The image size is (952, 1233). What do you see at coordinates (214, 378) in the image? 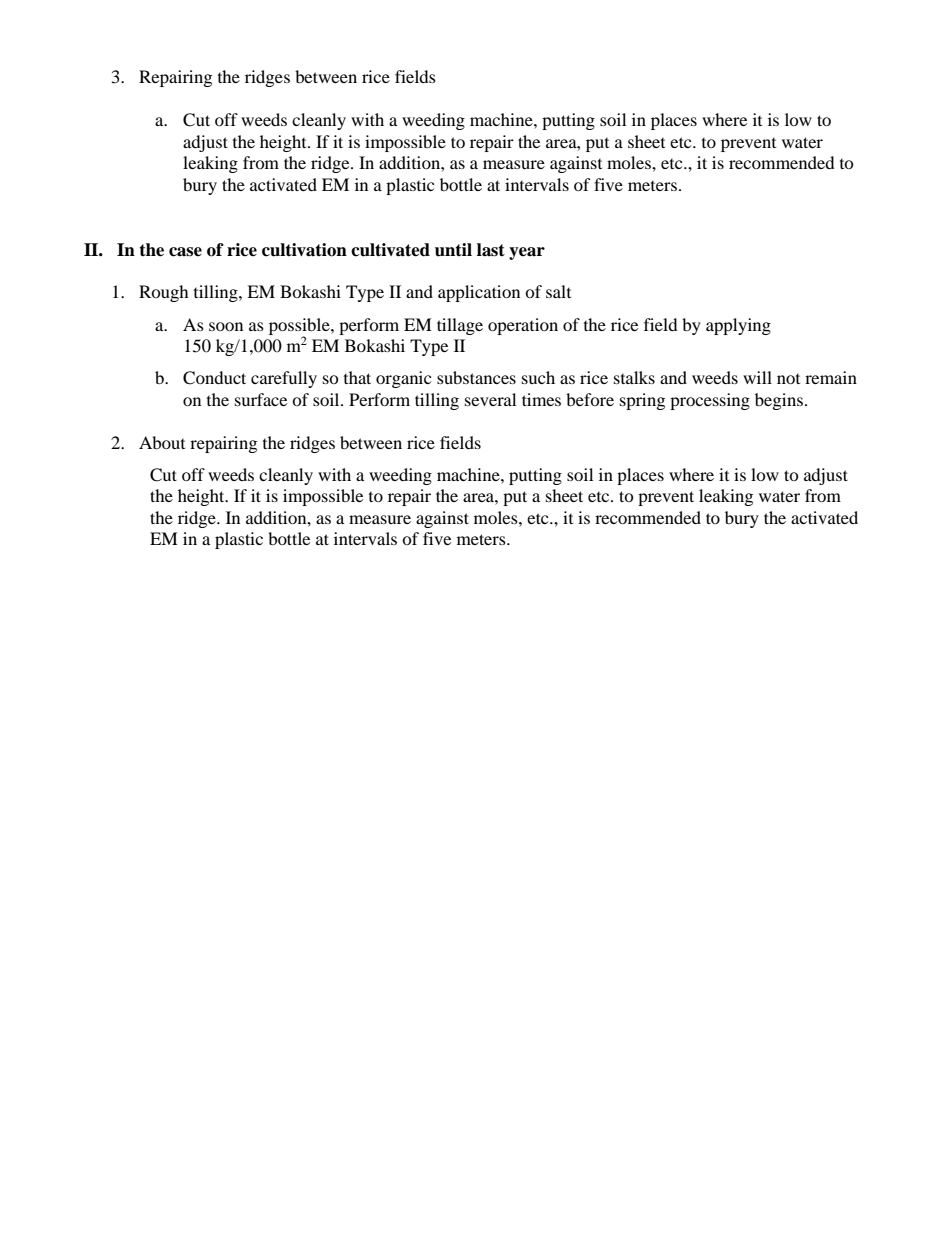
I see `Conduct` at bounding box center [214, 378].
